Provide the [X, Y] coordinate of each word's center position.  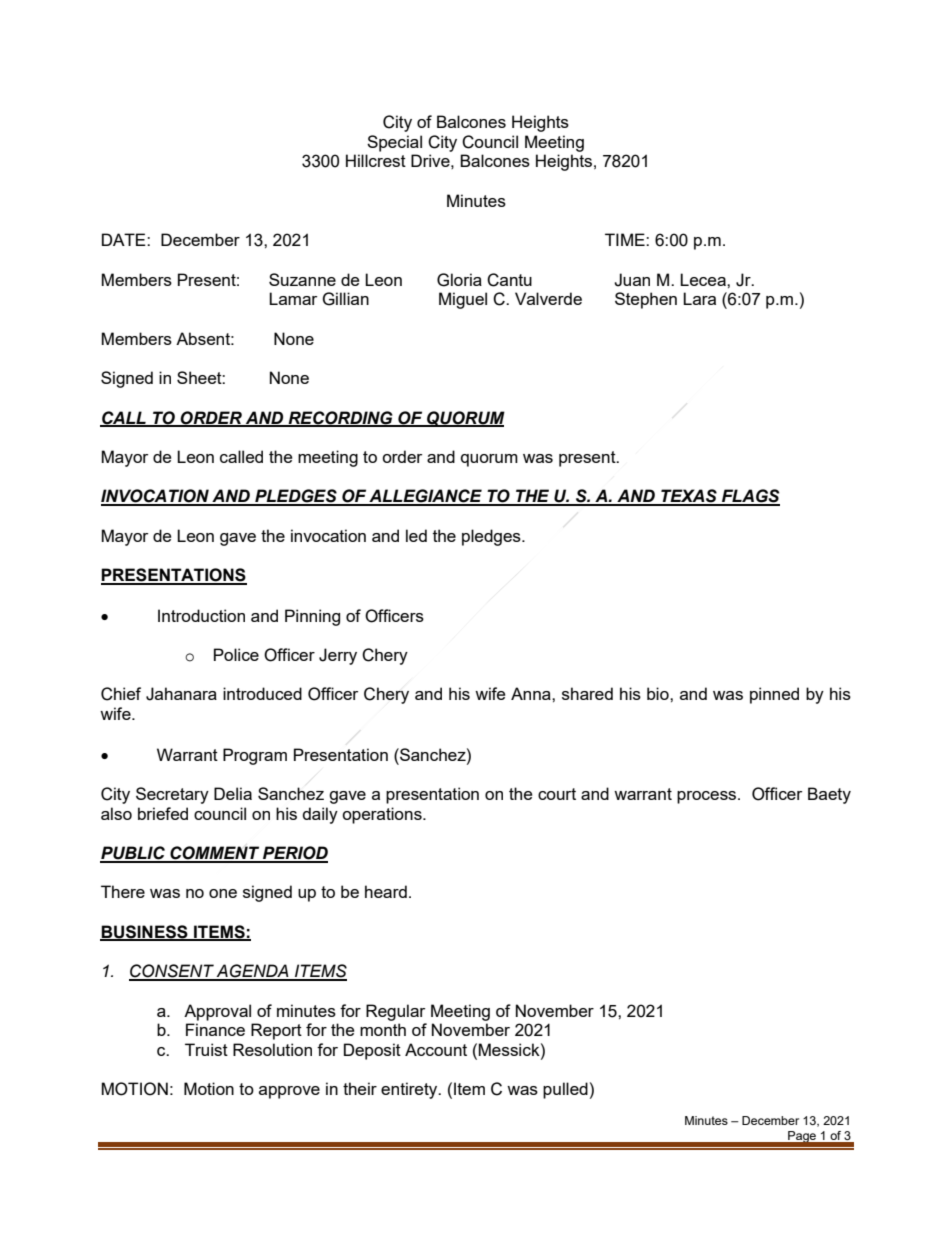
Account [436, 1049]
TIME [626, 239]
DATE [125, 239]
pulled [565, 1090]
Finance [215, 1029]
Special [394, 143]
